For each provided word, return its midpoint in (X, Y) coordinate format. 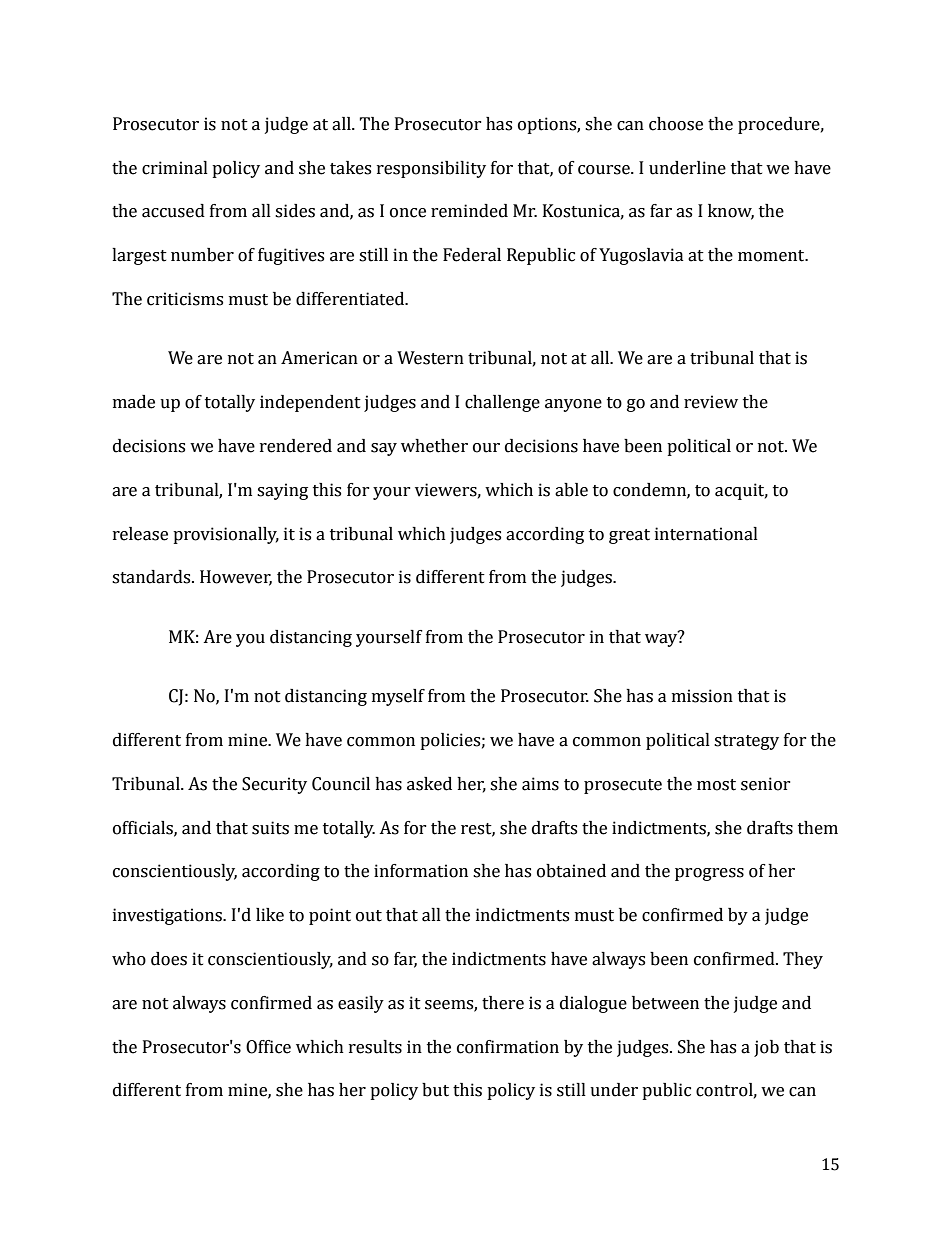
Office (268, 1047)
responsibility (431, 169)
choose (676, 124)
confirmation (508, 1047)
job (766, 1048)
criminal (175, 168)
